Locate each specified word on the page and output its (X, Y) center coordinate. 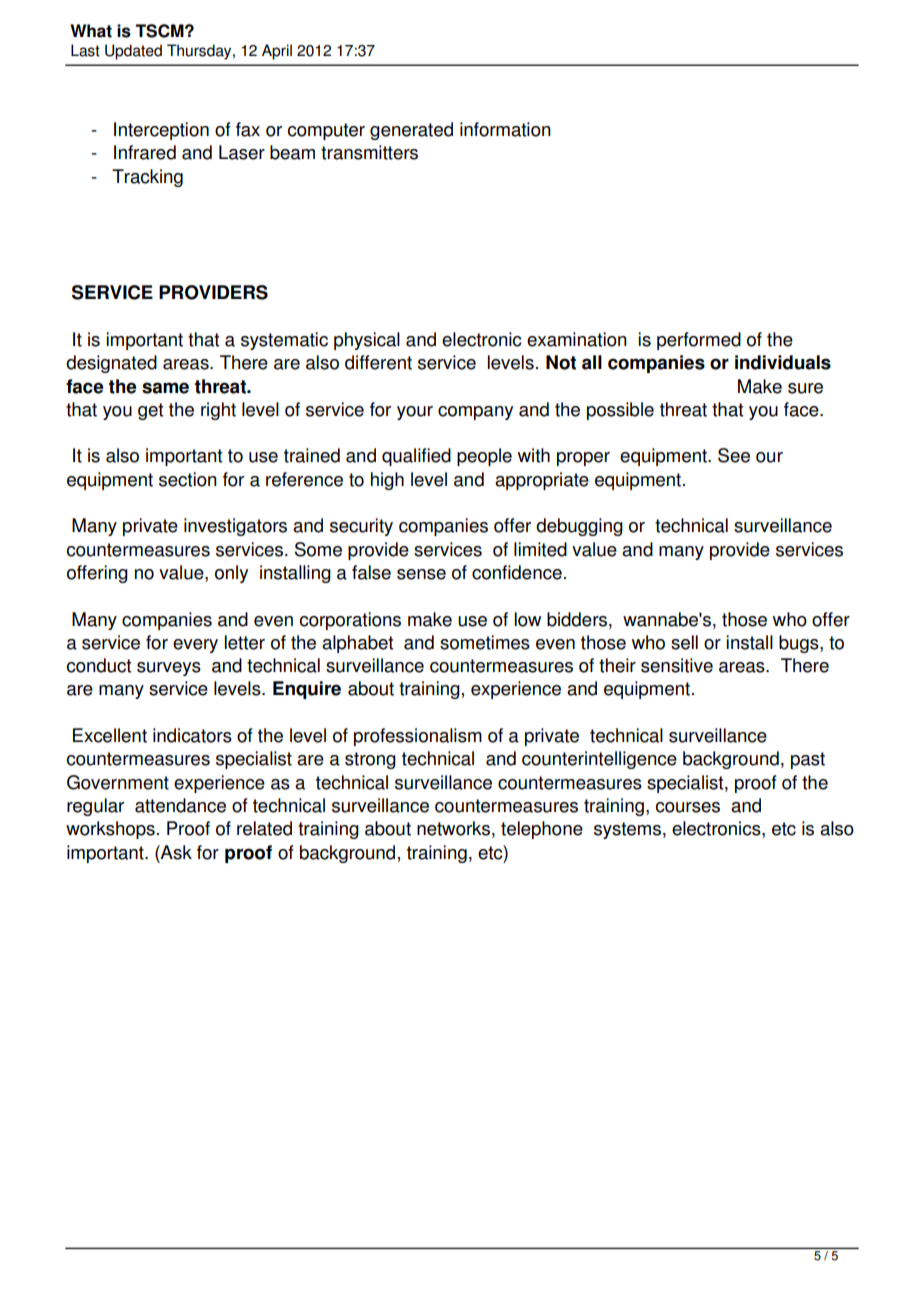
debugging (579, 527)
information (505, 129)
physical (367, 341)
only (231, 574)
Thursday (200, 52)
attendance (180, 805)
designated (111, 364)
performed (699, 341)
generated (411, 131)
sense (421, 574)
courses (688, 807)
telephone (542, 830)
